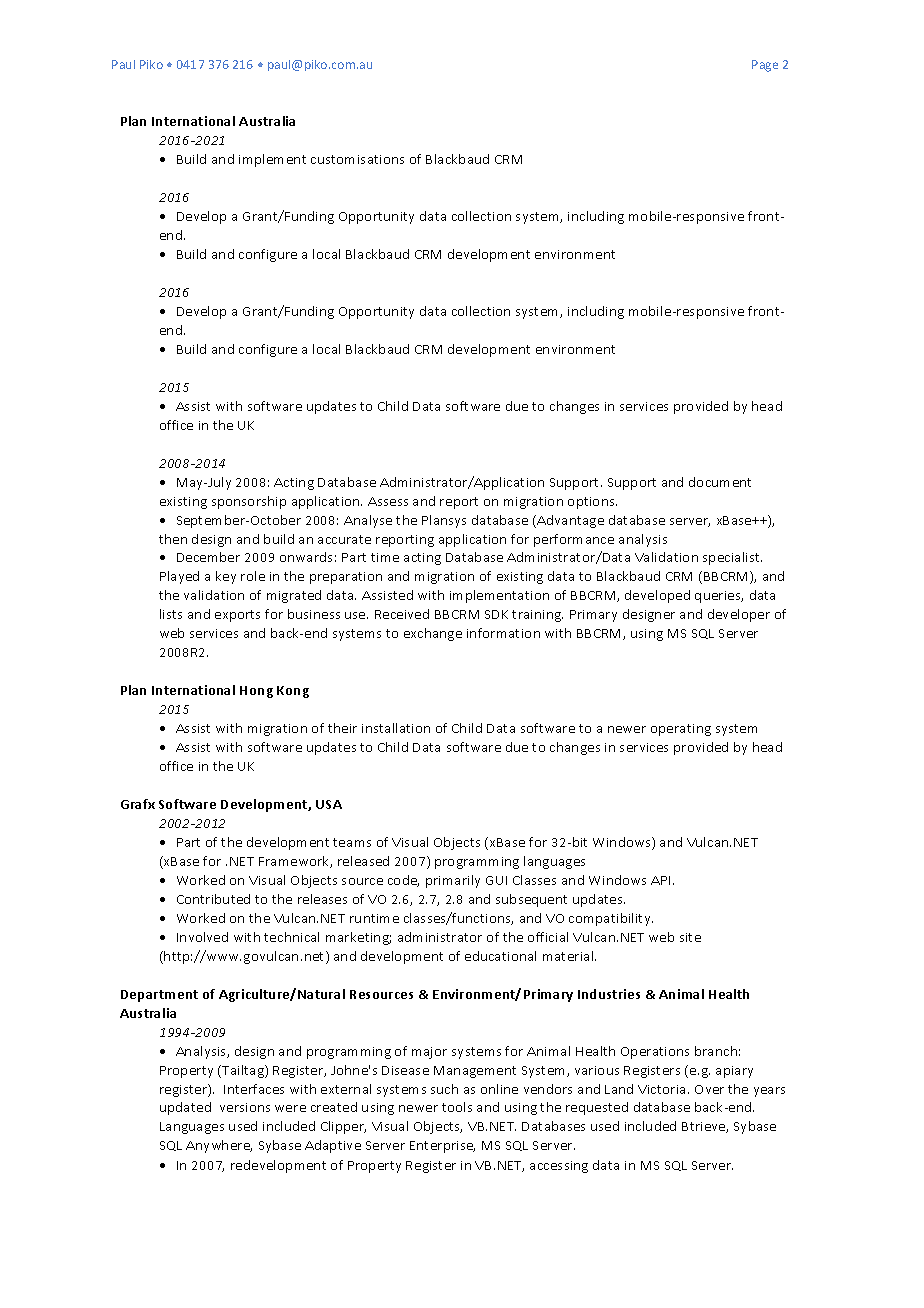 The image size is (924, 1308). I want to click on Anywhere, so click(219, 1146).
